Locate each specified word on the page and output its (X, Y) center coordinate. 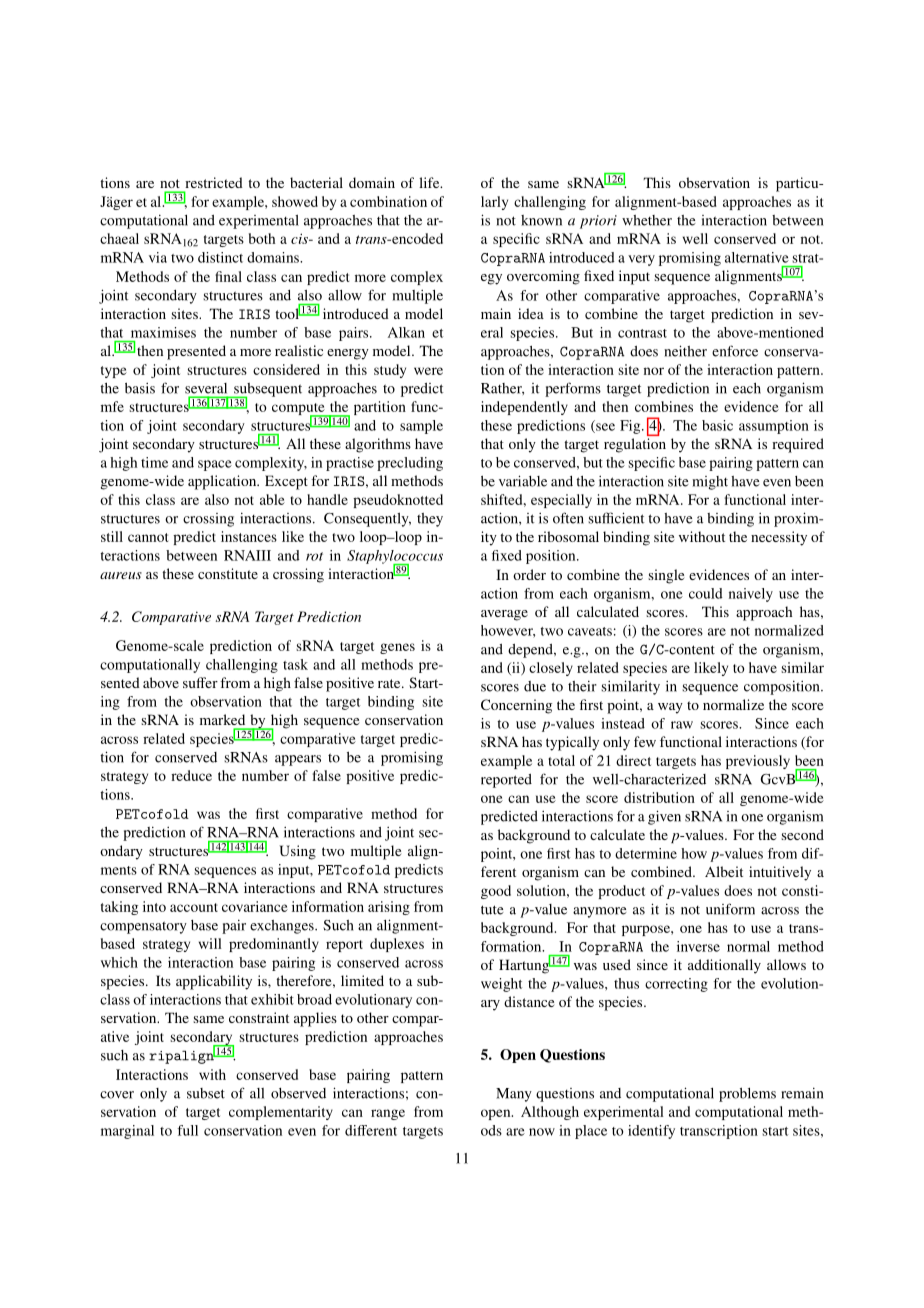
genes (397, 648)
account (194, 907)
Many (514, 1095)
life (430, 182)
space (215, 465)
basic (717, 425)
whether (647, 220)
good (496, 892)
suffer (200, 682)
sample (421, 427)
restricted (214, 182)
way (670, 708)
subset (206, 1093)
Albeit (724, 871)
